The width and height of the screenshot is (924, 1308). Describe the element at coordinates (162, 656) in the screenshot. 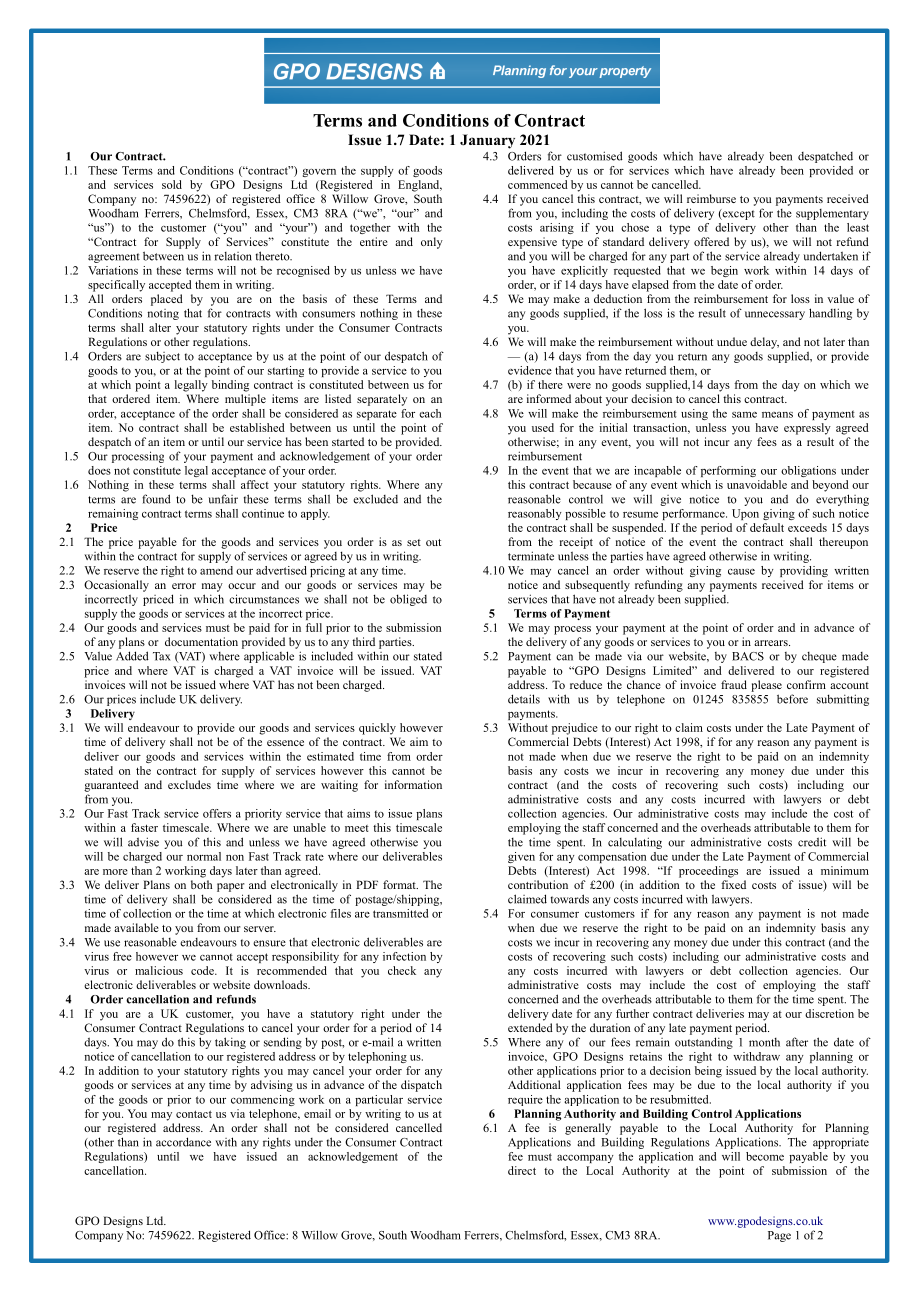

I see `Tax` at that location.
